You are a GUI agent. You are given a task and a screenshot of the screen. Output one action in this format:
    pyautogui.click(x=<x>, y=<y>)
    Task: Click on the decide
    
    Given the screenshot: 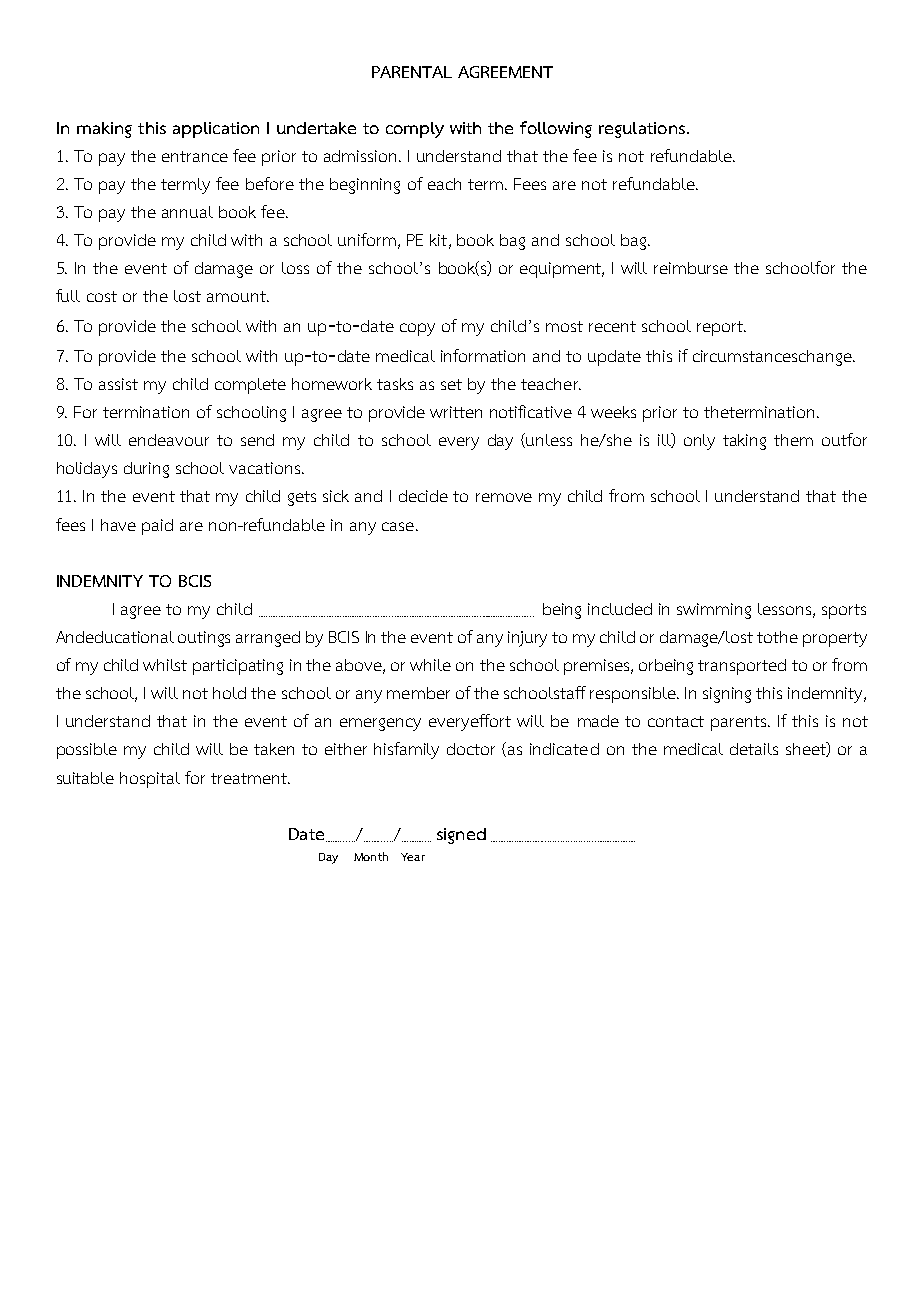 What is the action you would take?
    pyautogui.click(x=423, y=496)
